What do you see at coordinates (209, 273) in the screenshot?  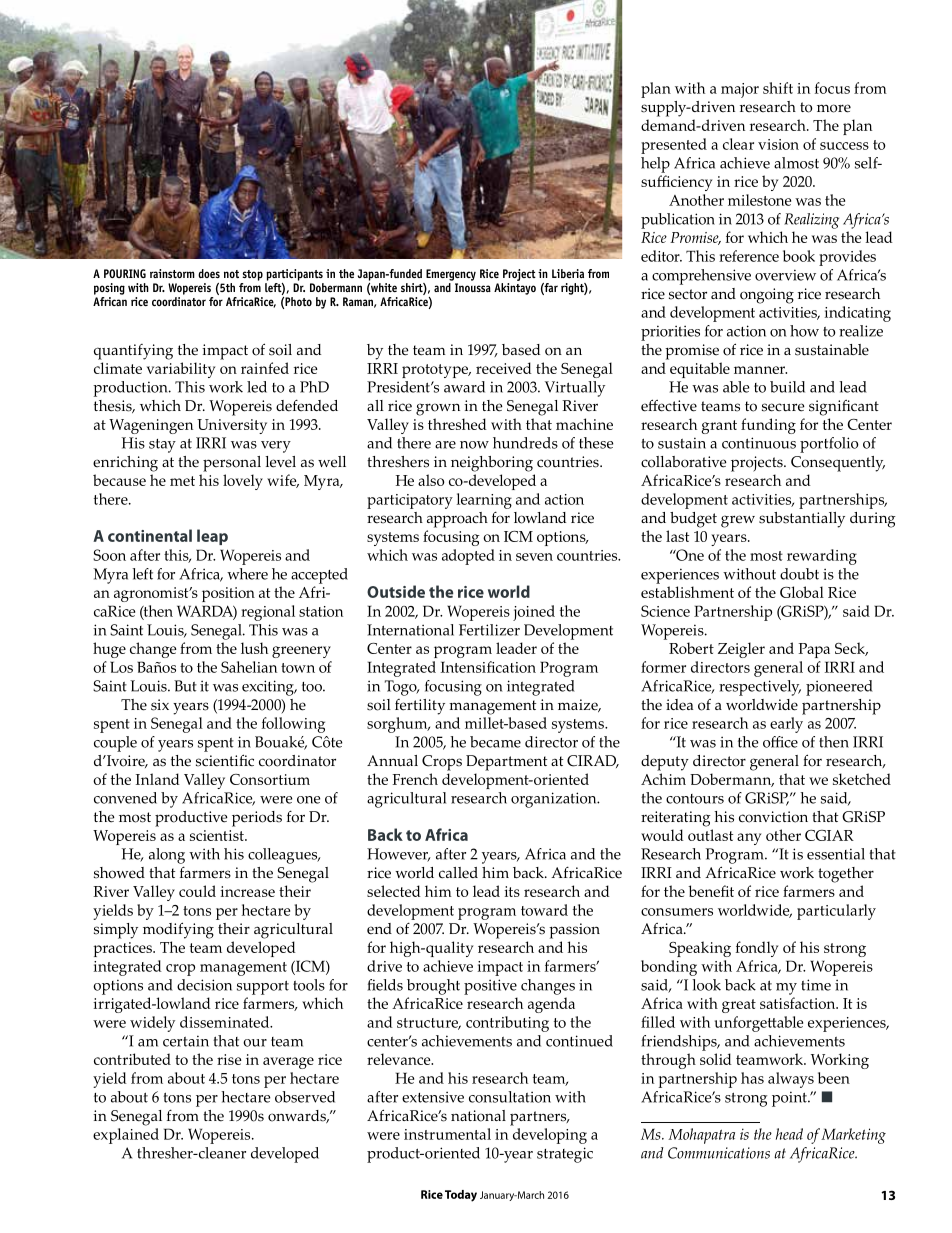 I see `does` at bounding box center [209, 273].
